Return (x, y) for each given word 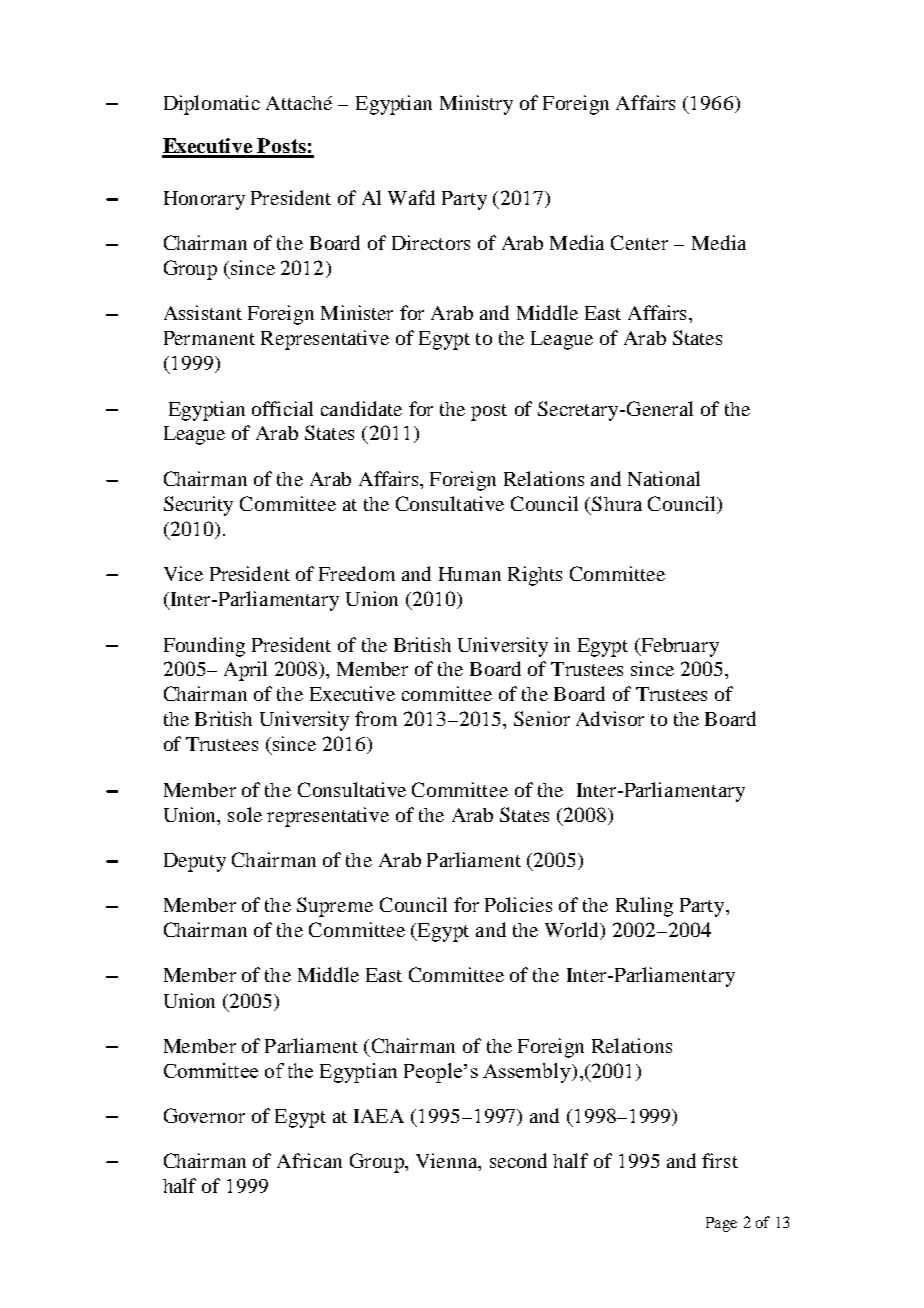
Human (470, 574)
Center (639, 242)
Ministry (476, 105)
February (679, 647)
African (309, 1160)
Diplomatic (212, 105)
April (245, 671)
